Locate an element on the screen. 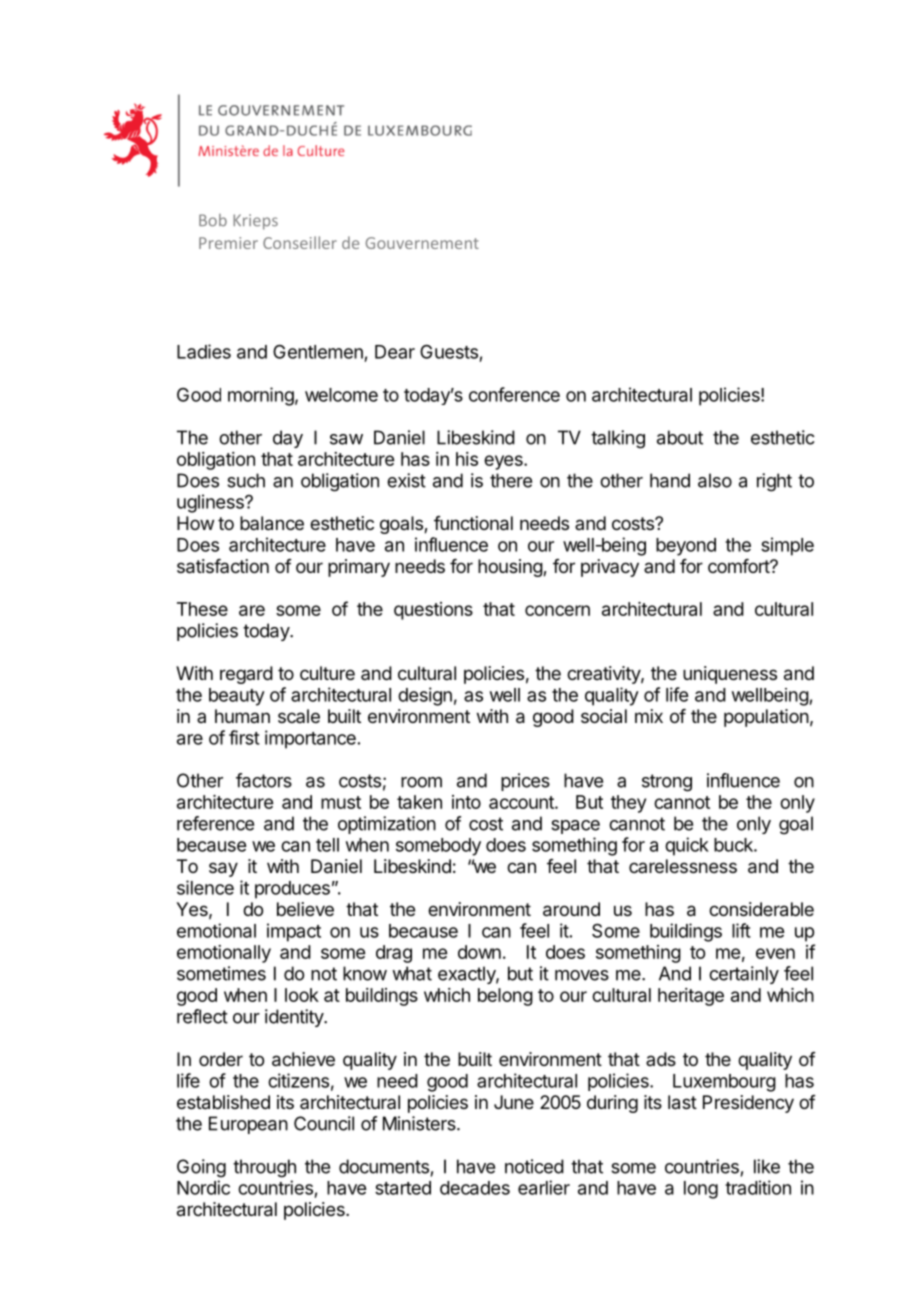  housing is located at coordinates (511, 568).
